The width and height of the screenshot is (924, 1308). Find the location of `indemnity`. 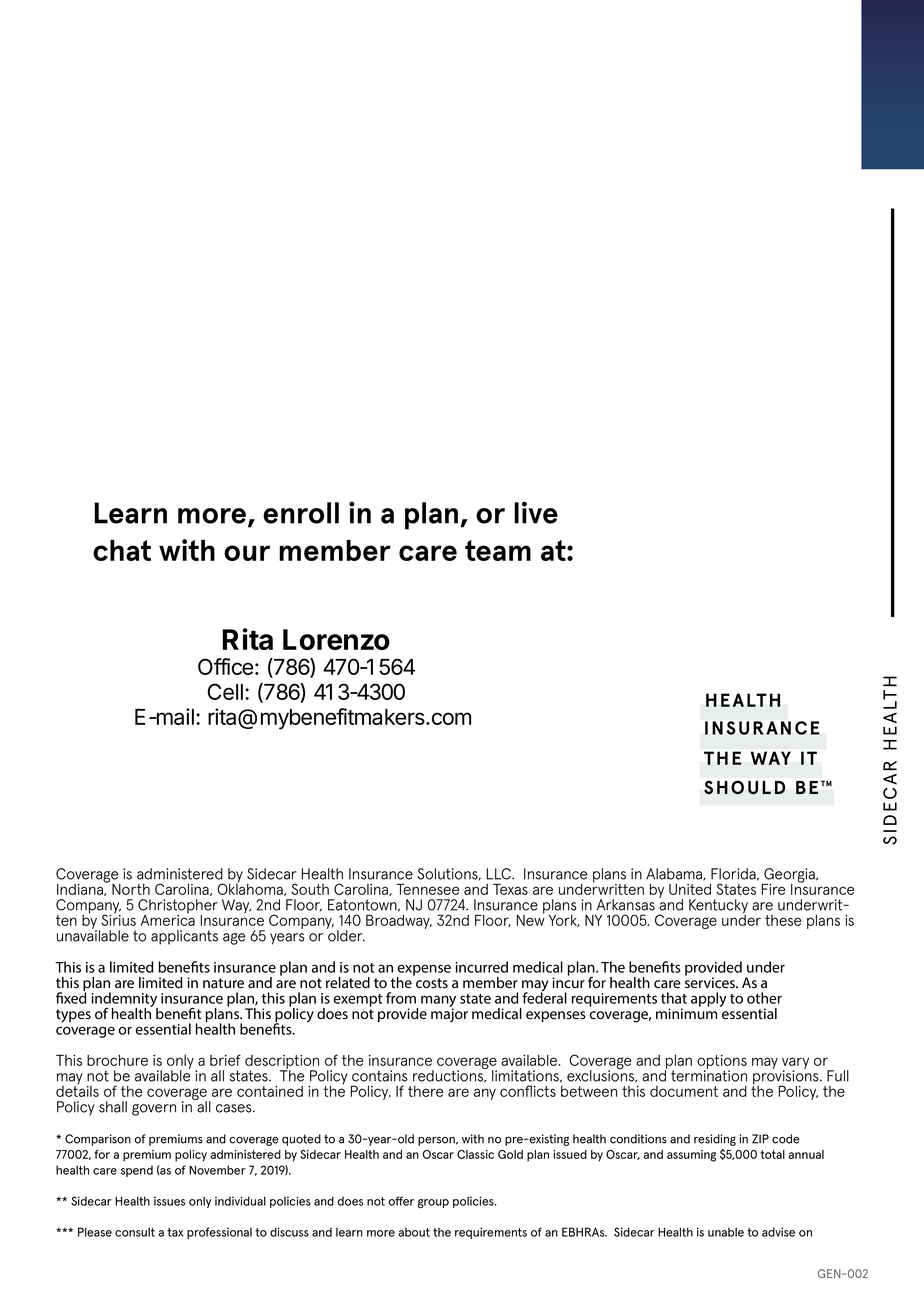

indemnity is located at coordinates (125, 1000).
